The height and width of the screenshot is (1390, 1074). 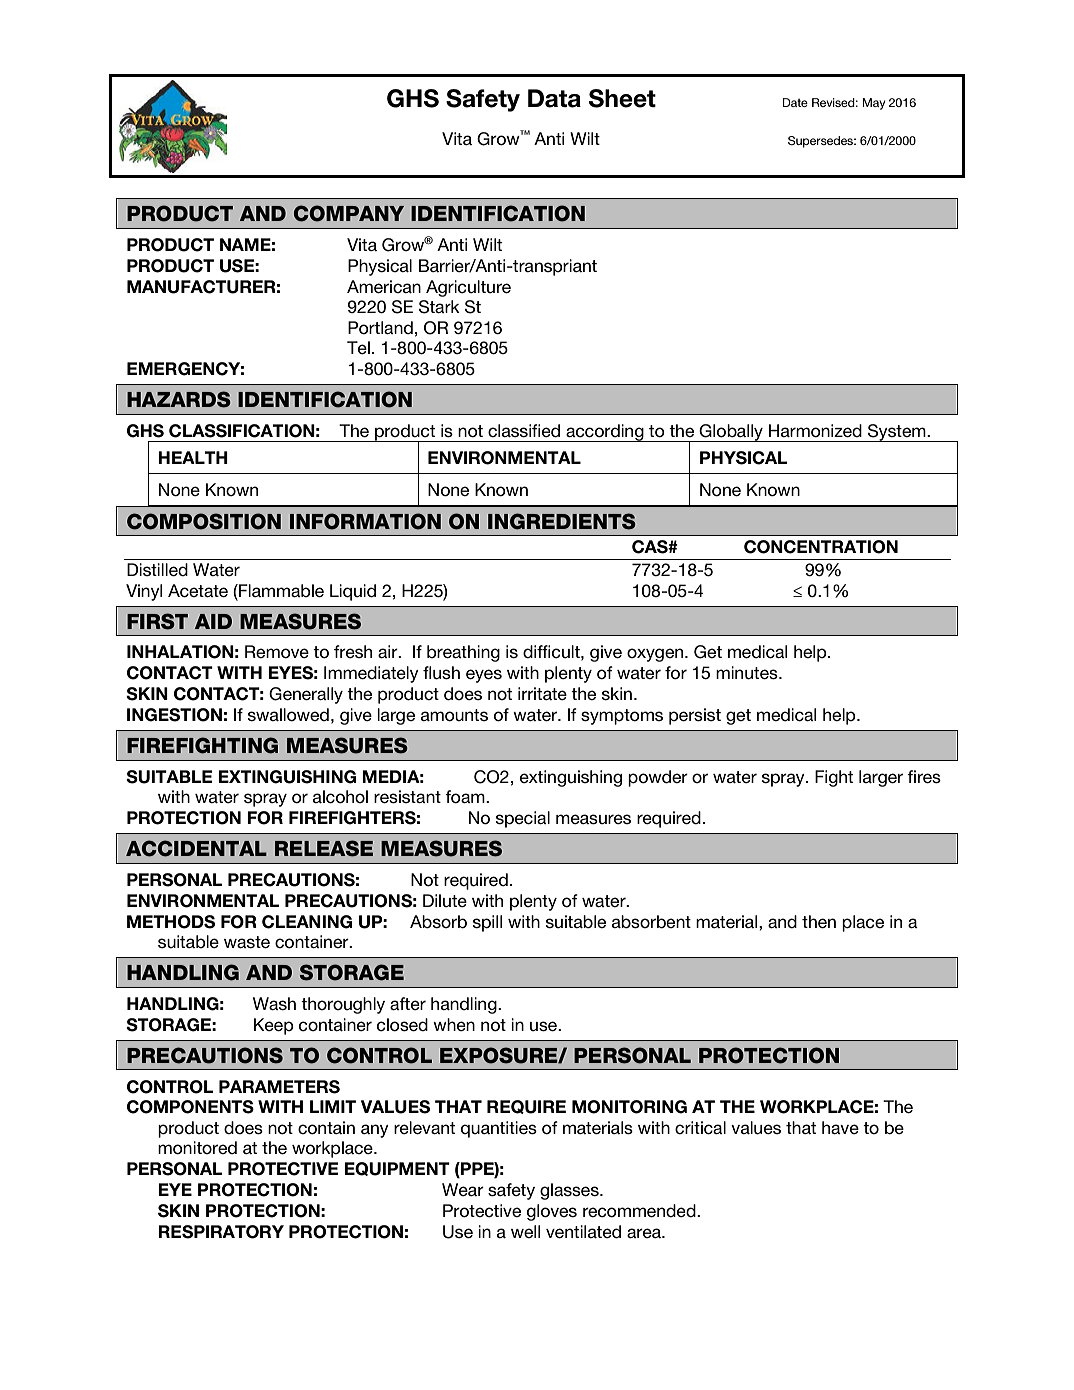 I want to click on irritate, so click(x=542, y=693).
